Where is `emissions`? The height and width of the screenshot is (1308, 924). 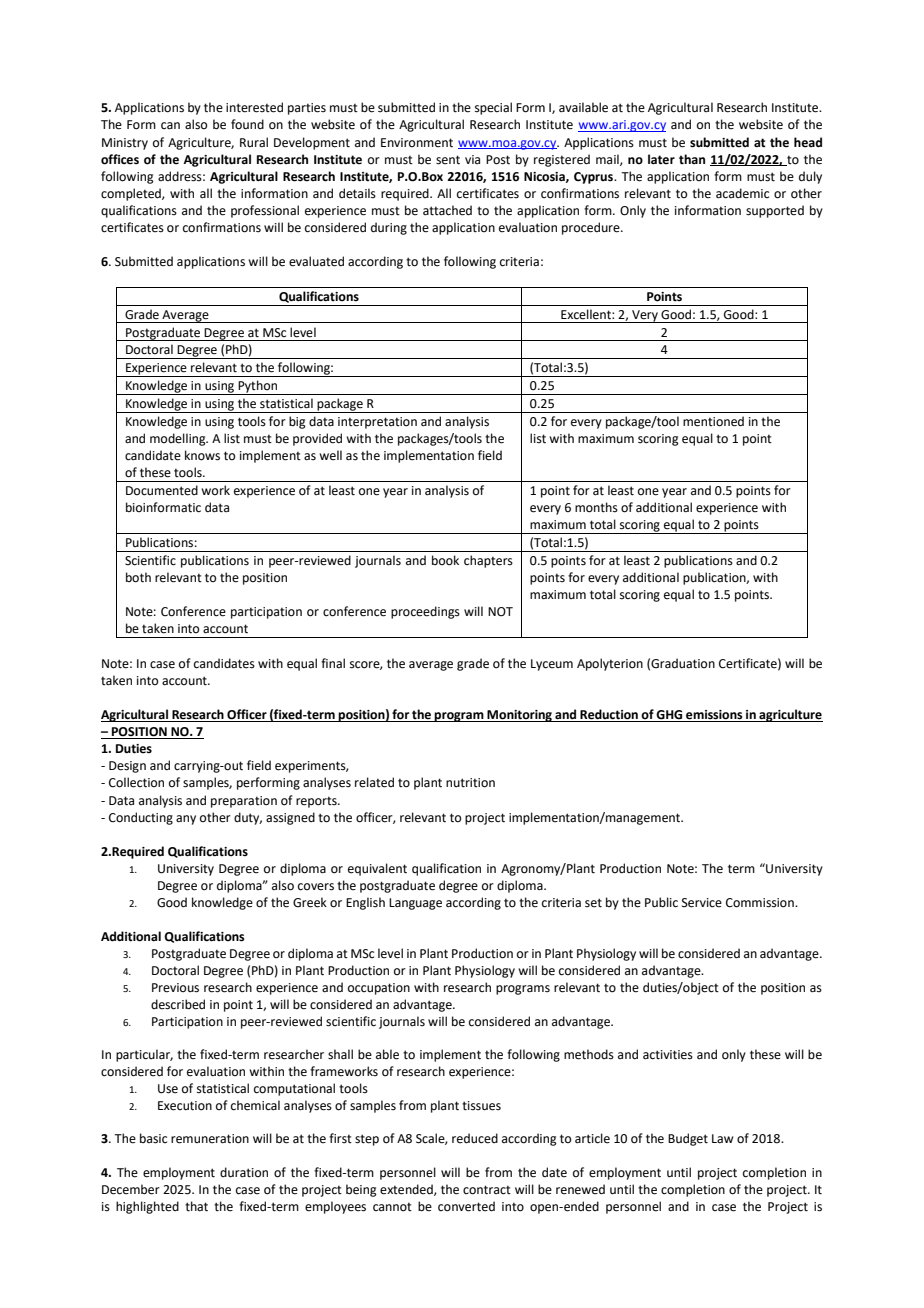 emissions is located at coordinates (714, 716).
